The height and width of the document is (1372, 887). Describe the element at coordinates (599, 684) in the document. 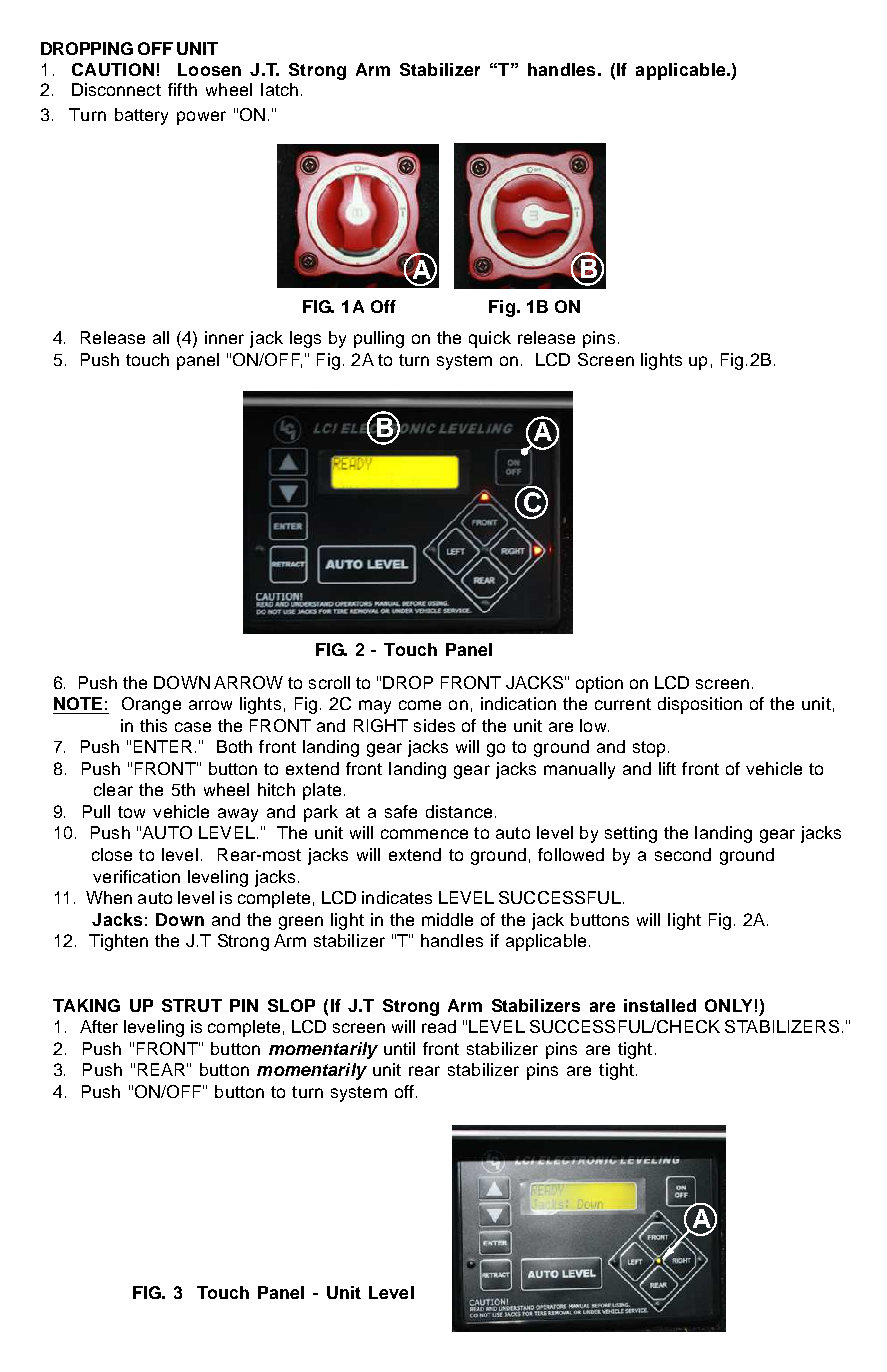

I see `option` at that location.
